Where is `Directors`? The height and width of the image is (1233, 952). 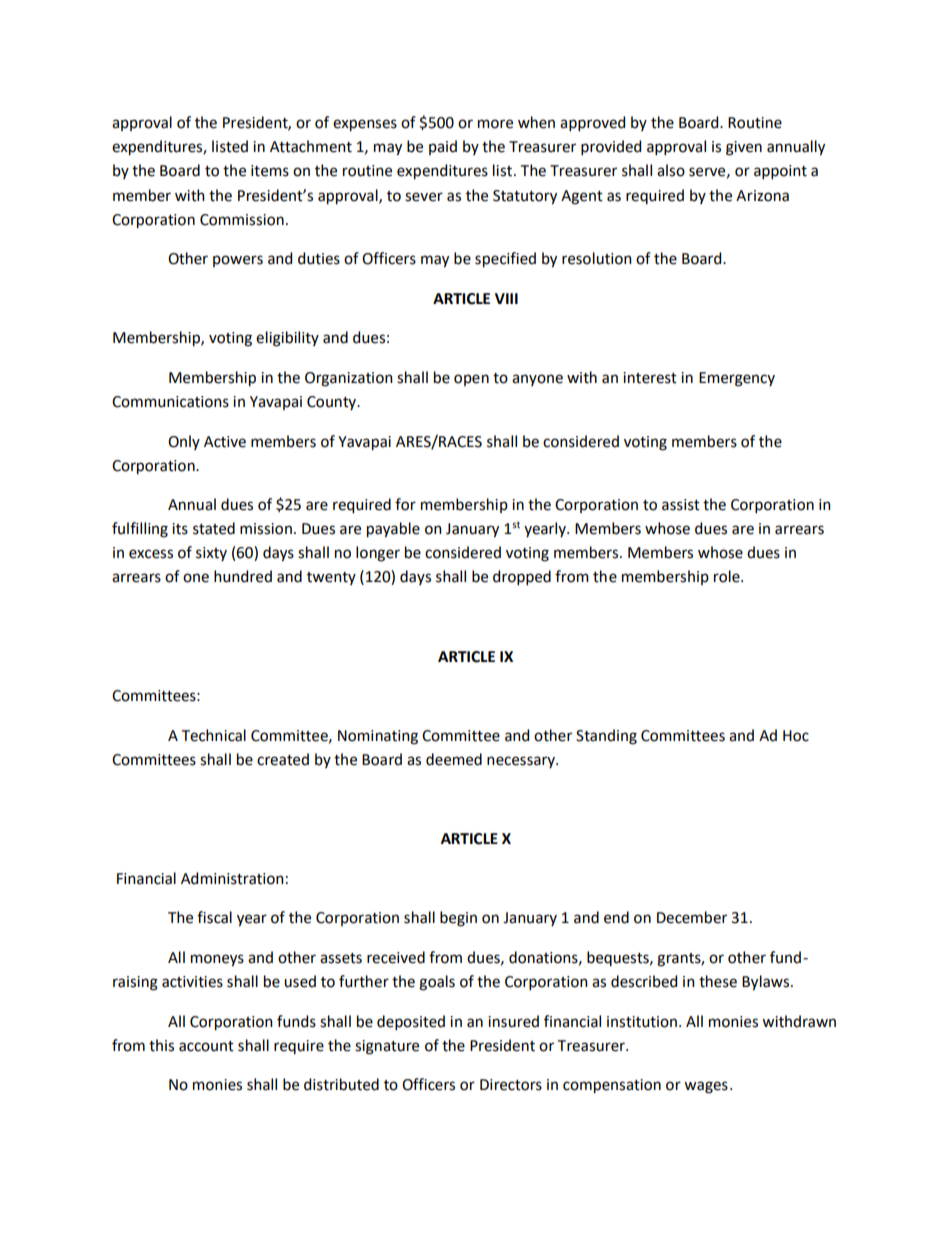
Directors is located at coordinates (511, 1085).
